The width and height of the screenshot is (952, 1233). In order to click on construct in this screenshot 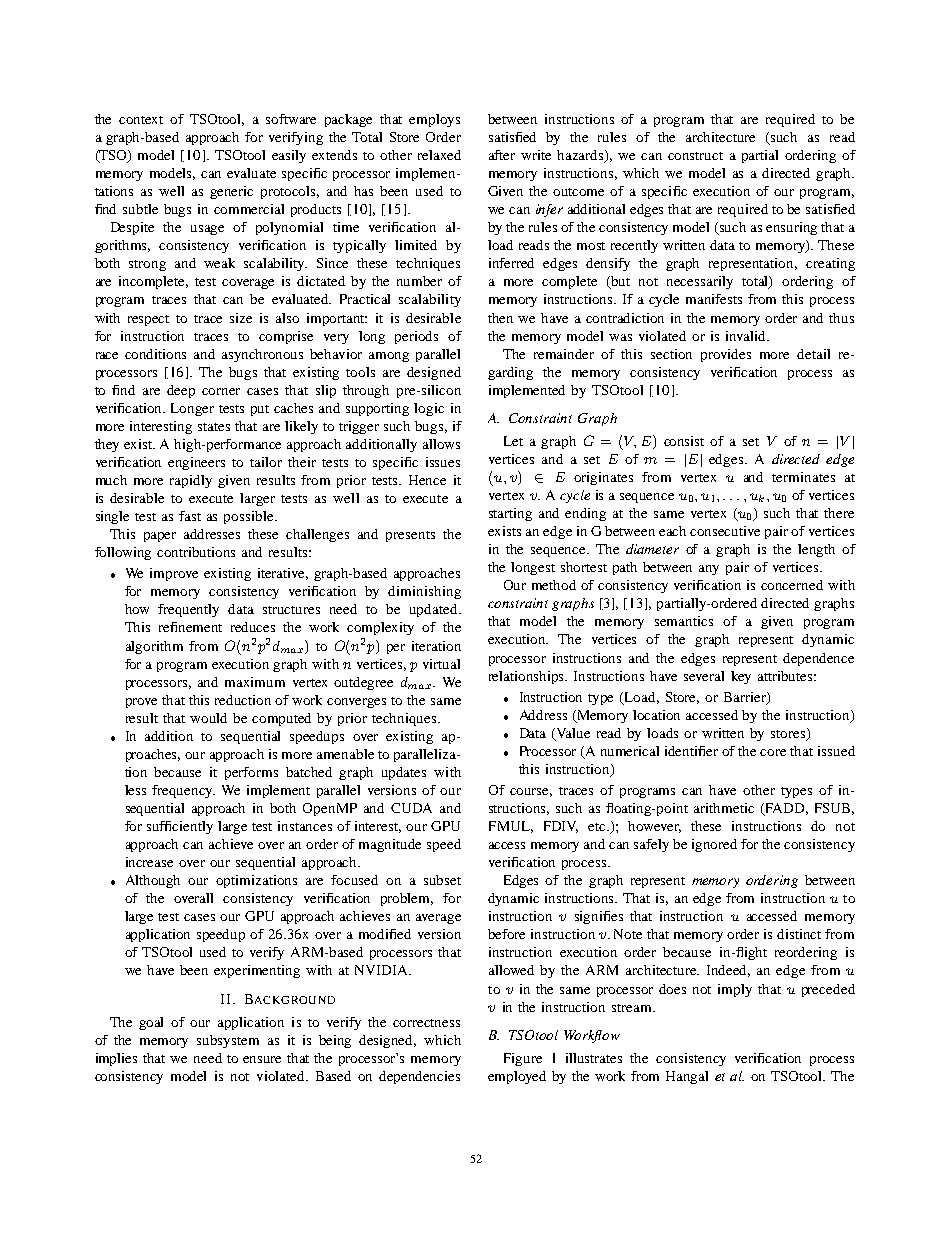, I will do `click(695, 156)`.
